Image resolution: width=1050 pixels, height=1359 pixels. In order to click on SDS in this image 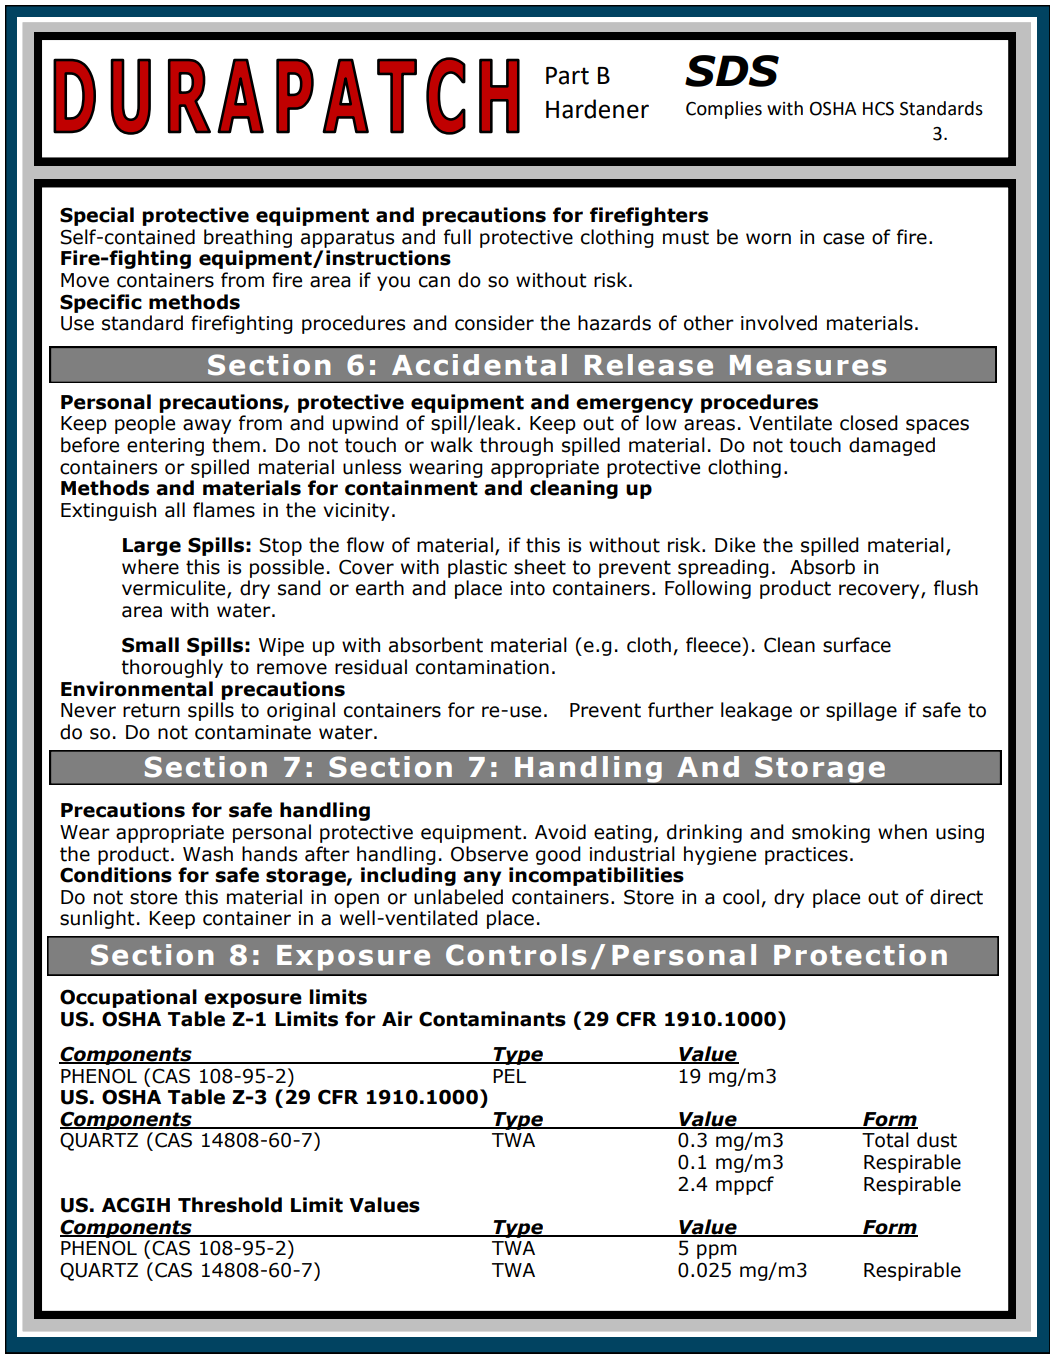, I will do `click(732, 71)`.
